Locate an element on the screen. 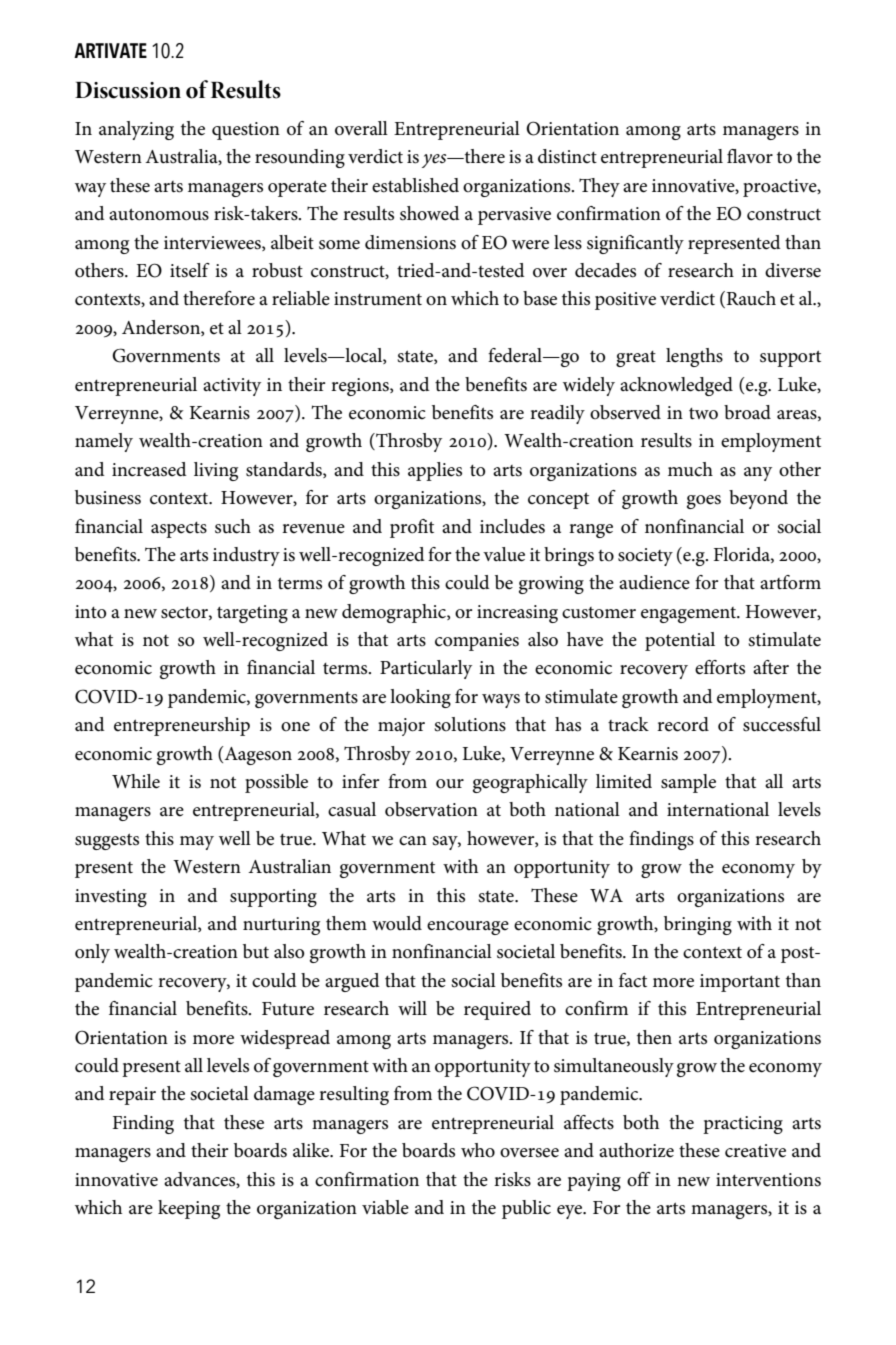 The image size is (896, 1345). increased is located at coordinates (149, 469).
